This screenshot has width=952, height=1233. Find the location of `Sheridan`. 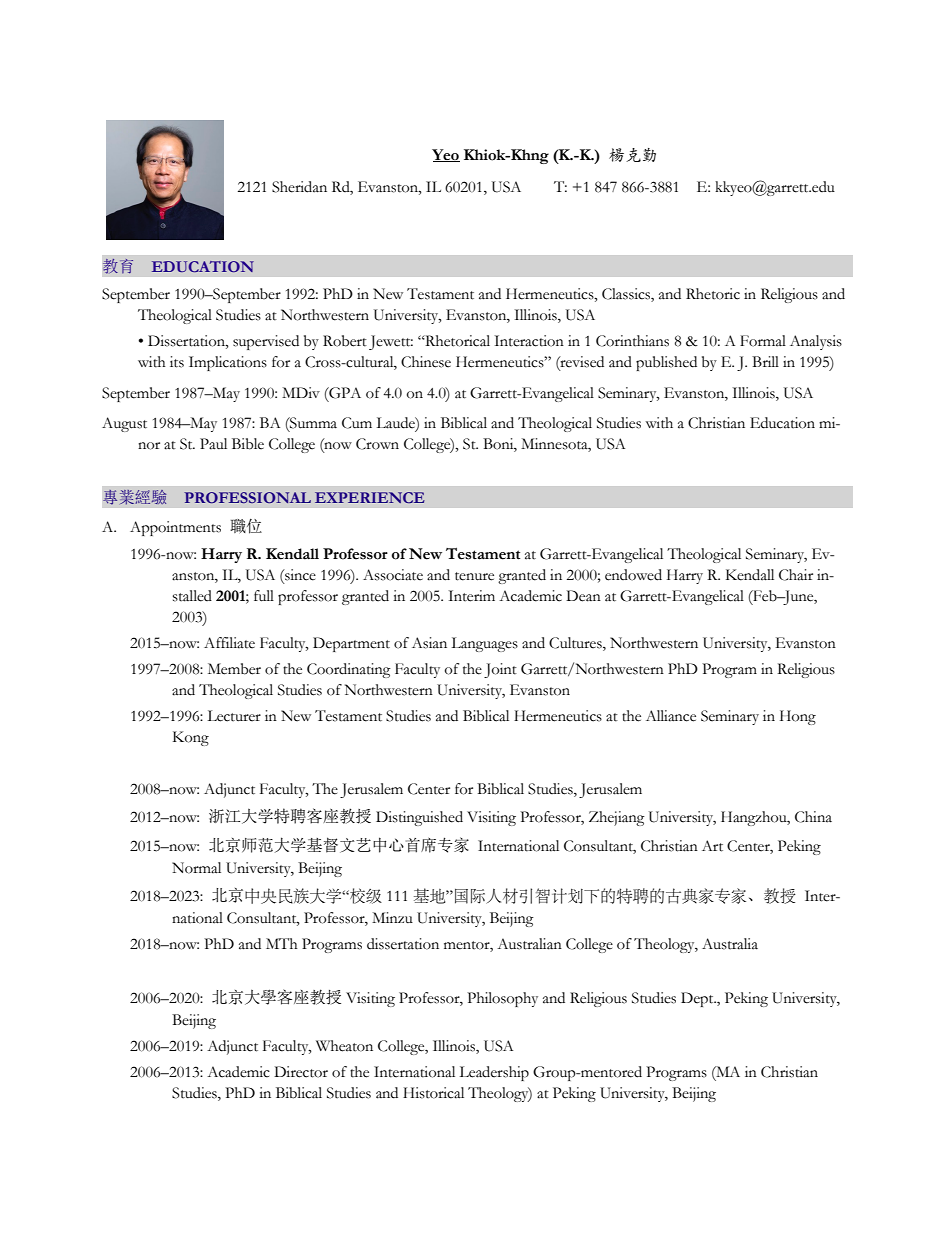

Sheridan is located at coordinates (299, 187).
